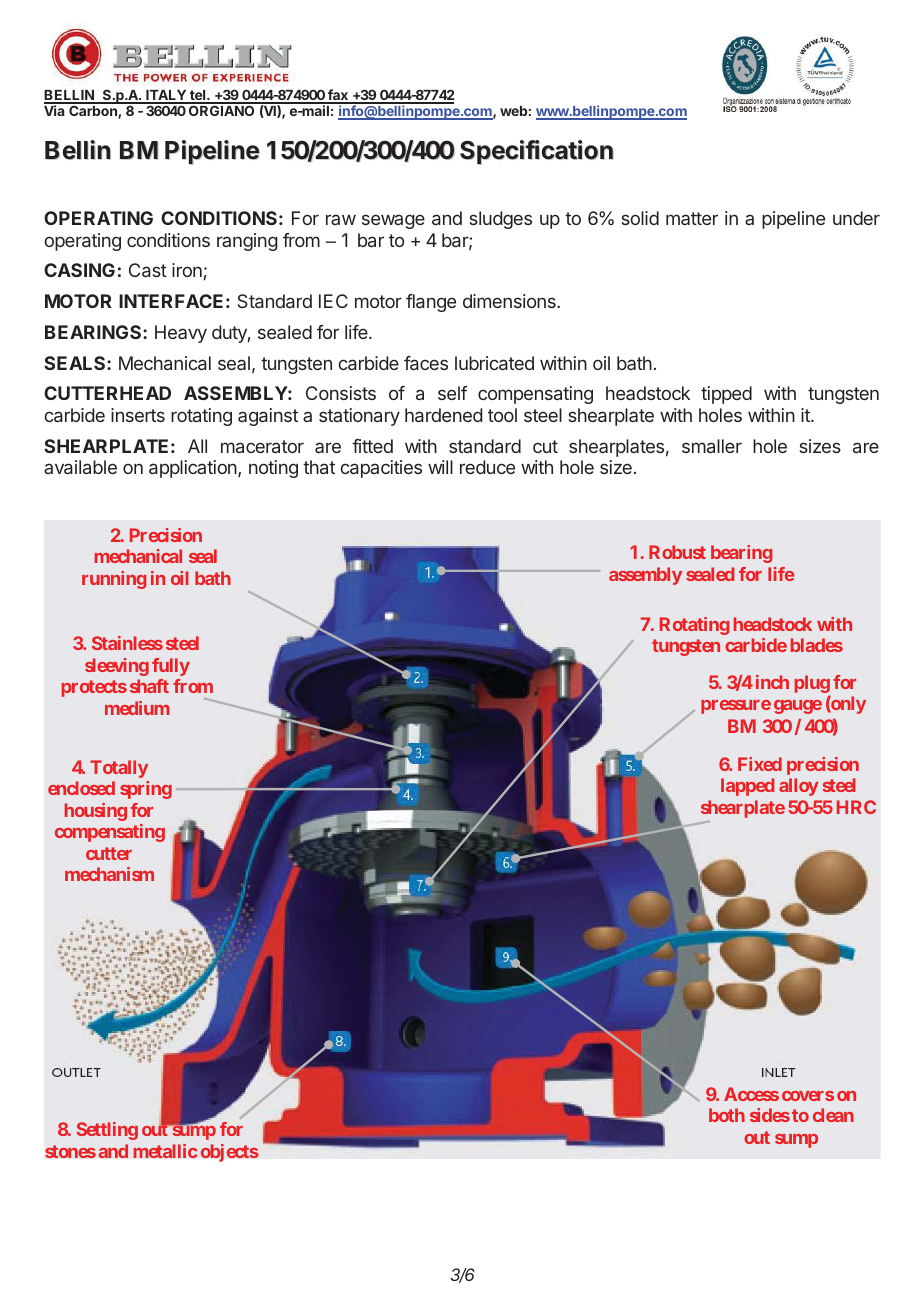 The image size is (924, 1308). What do you see at coordinates (747, 787) in the screenshot?
I see `lapped` at bounding box center [747, 787].
